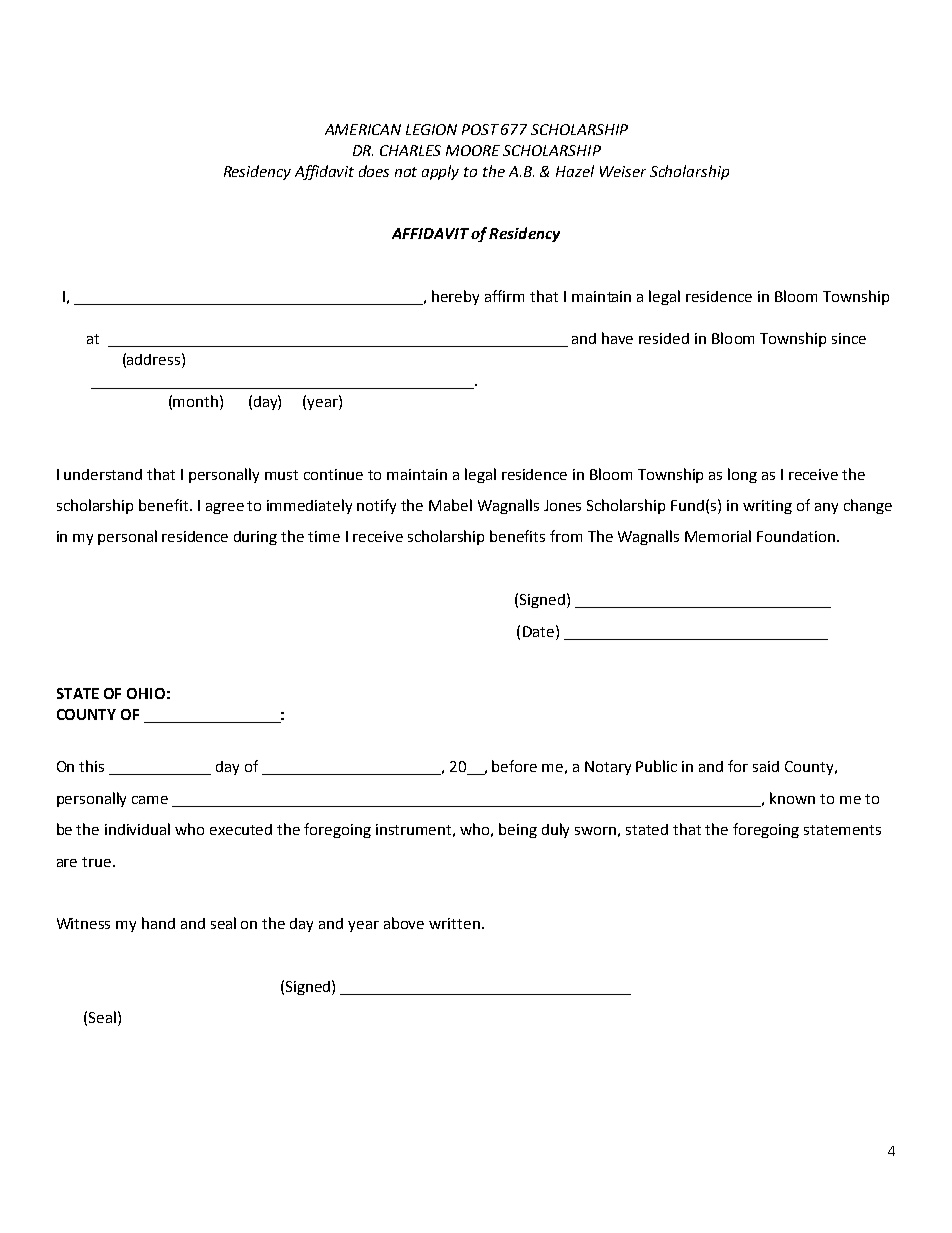  Describe the element at coordinates (538, 631) in the page. I see `Date` at that location.
